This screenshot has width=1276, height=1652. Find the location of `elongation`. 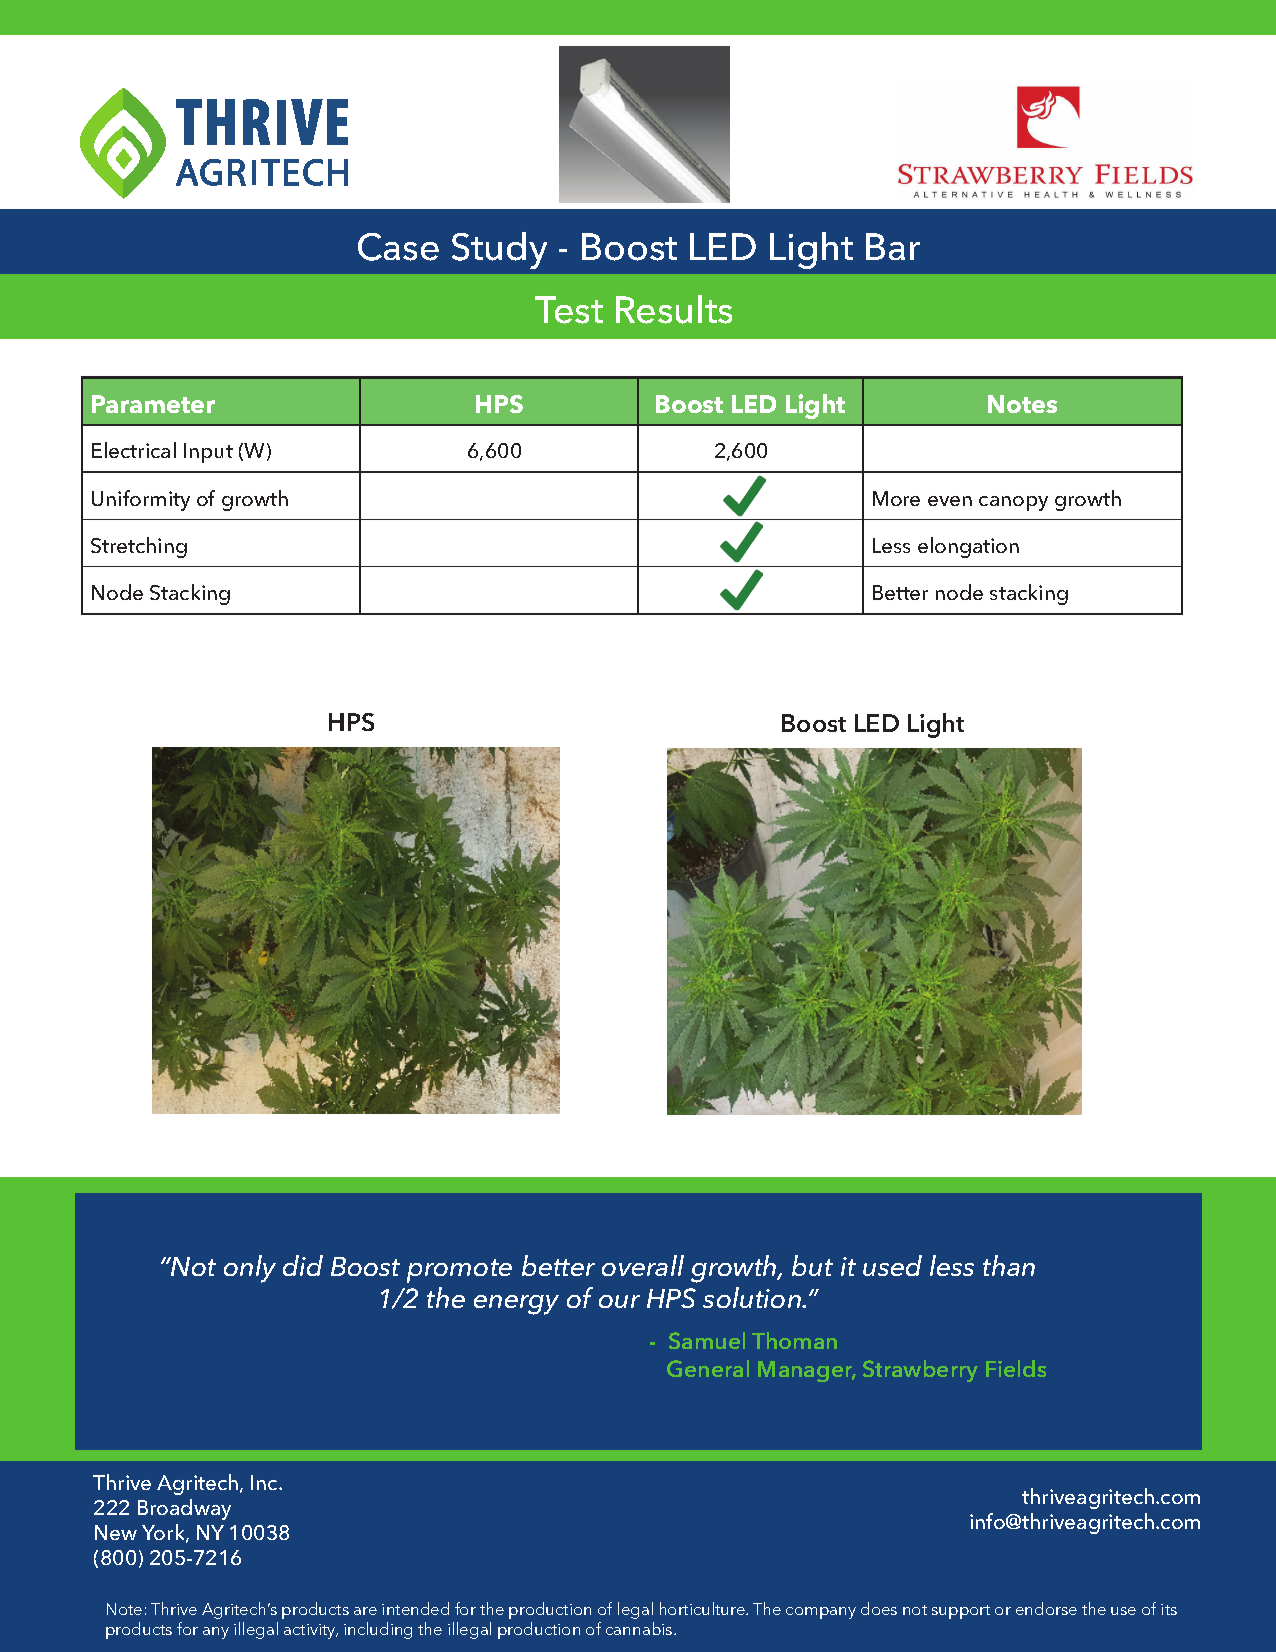

elongation is located at coordinates (968, 547).
